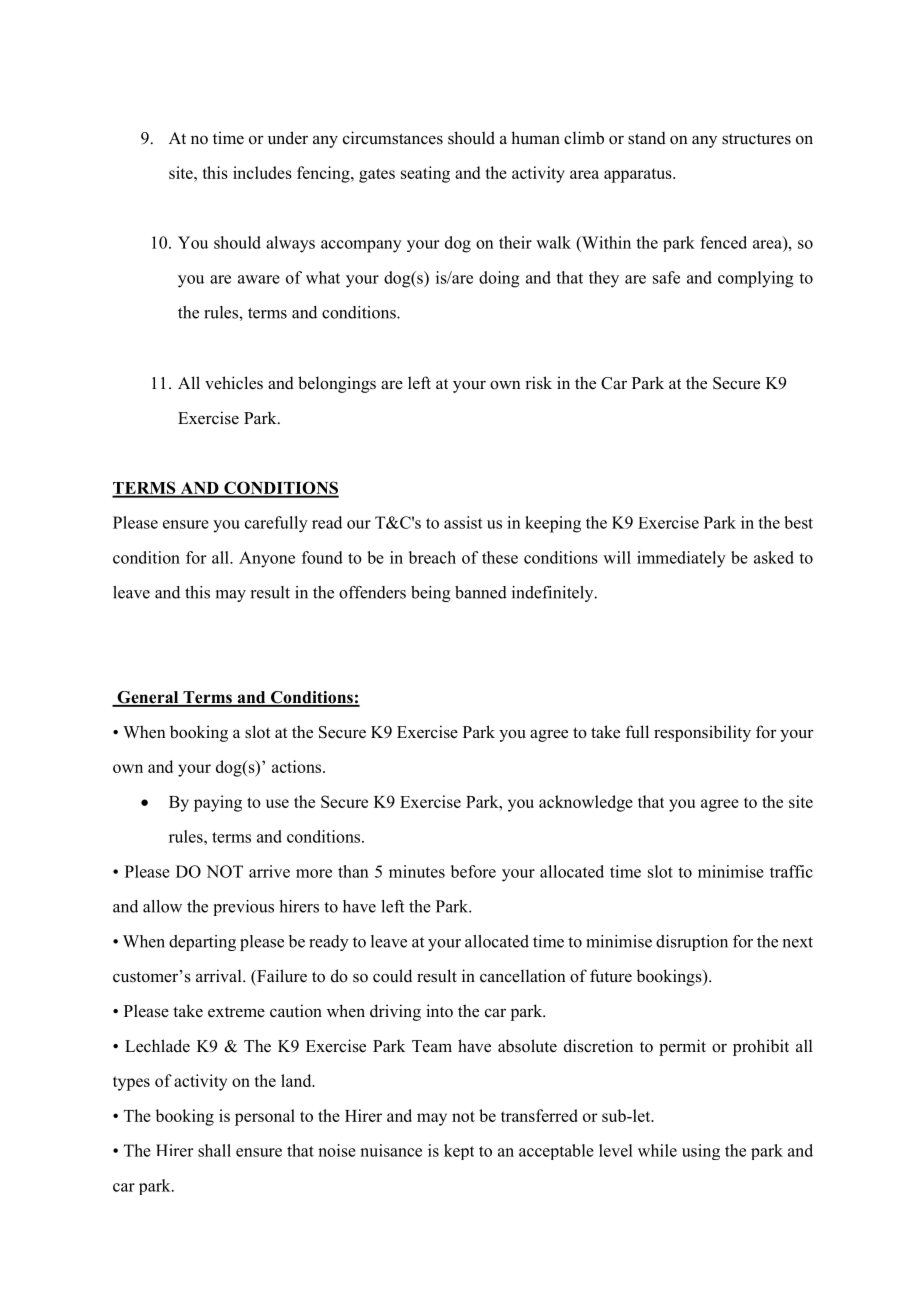 The image size is (924, 1308). What do you see at coordinates (481, 592) in the screenshot?
I see `banned` at bounding box center [481, 592].
